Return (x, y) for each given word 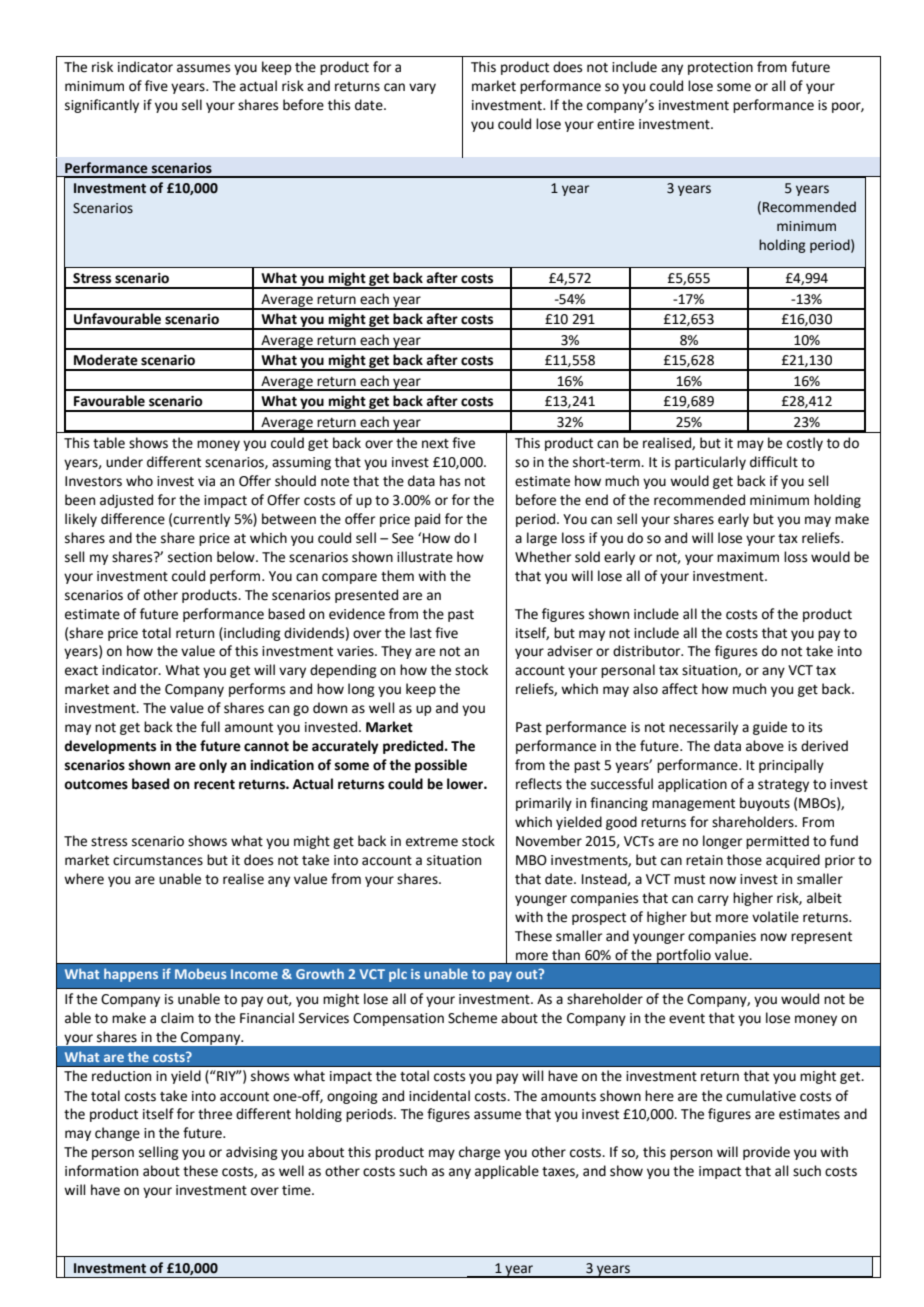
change (117, 1134)
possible (441, 766)
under (124, 462)
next (435, 444)
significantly (102, 106)
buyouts (765, 804)
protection (720, 68)
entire (615, 124)
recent (214, 785)
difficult (774, 462)
